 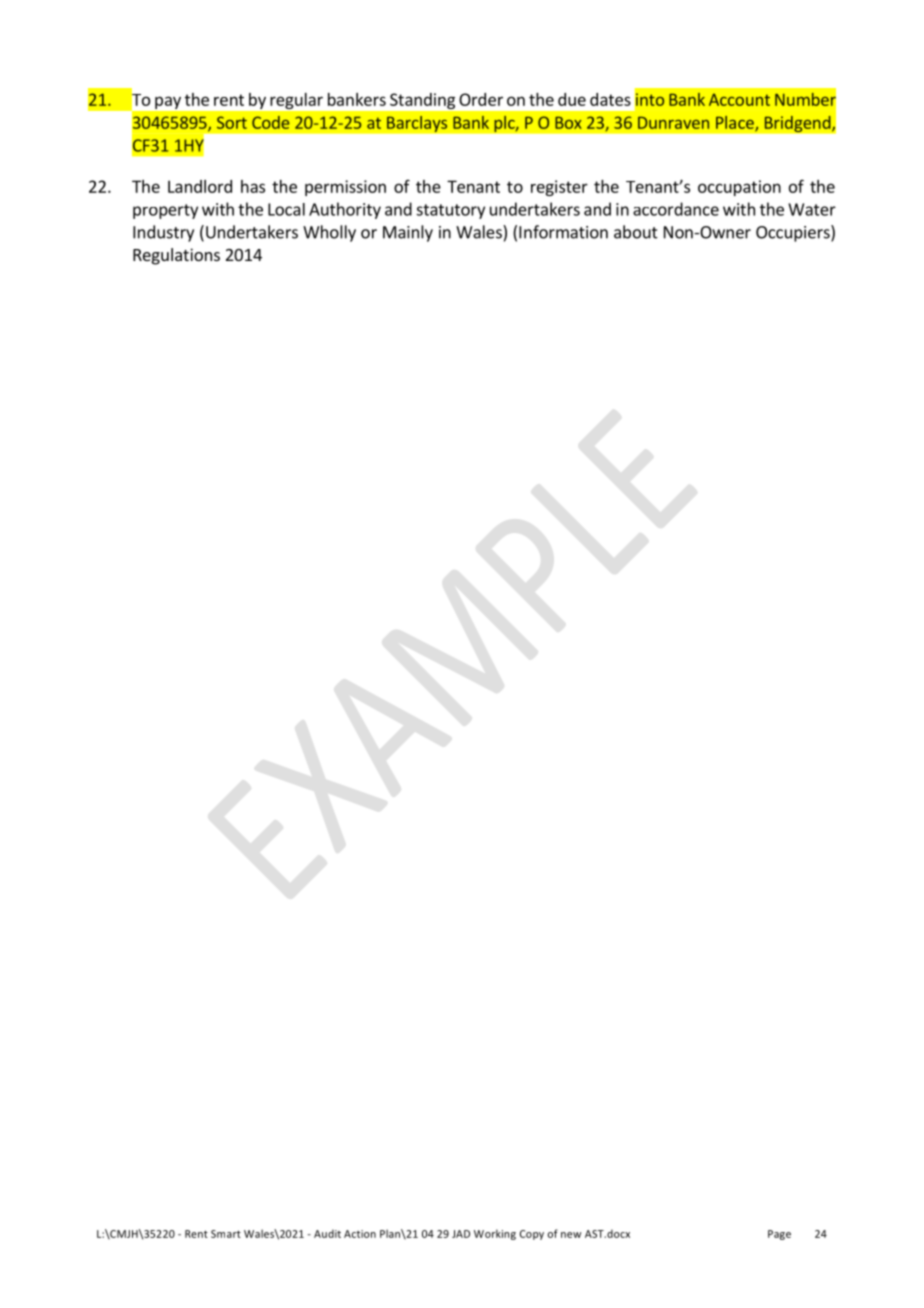 I want to click on Occupiers, so click(x=794, y=233).
